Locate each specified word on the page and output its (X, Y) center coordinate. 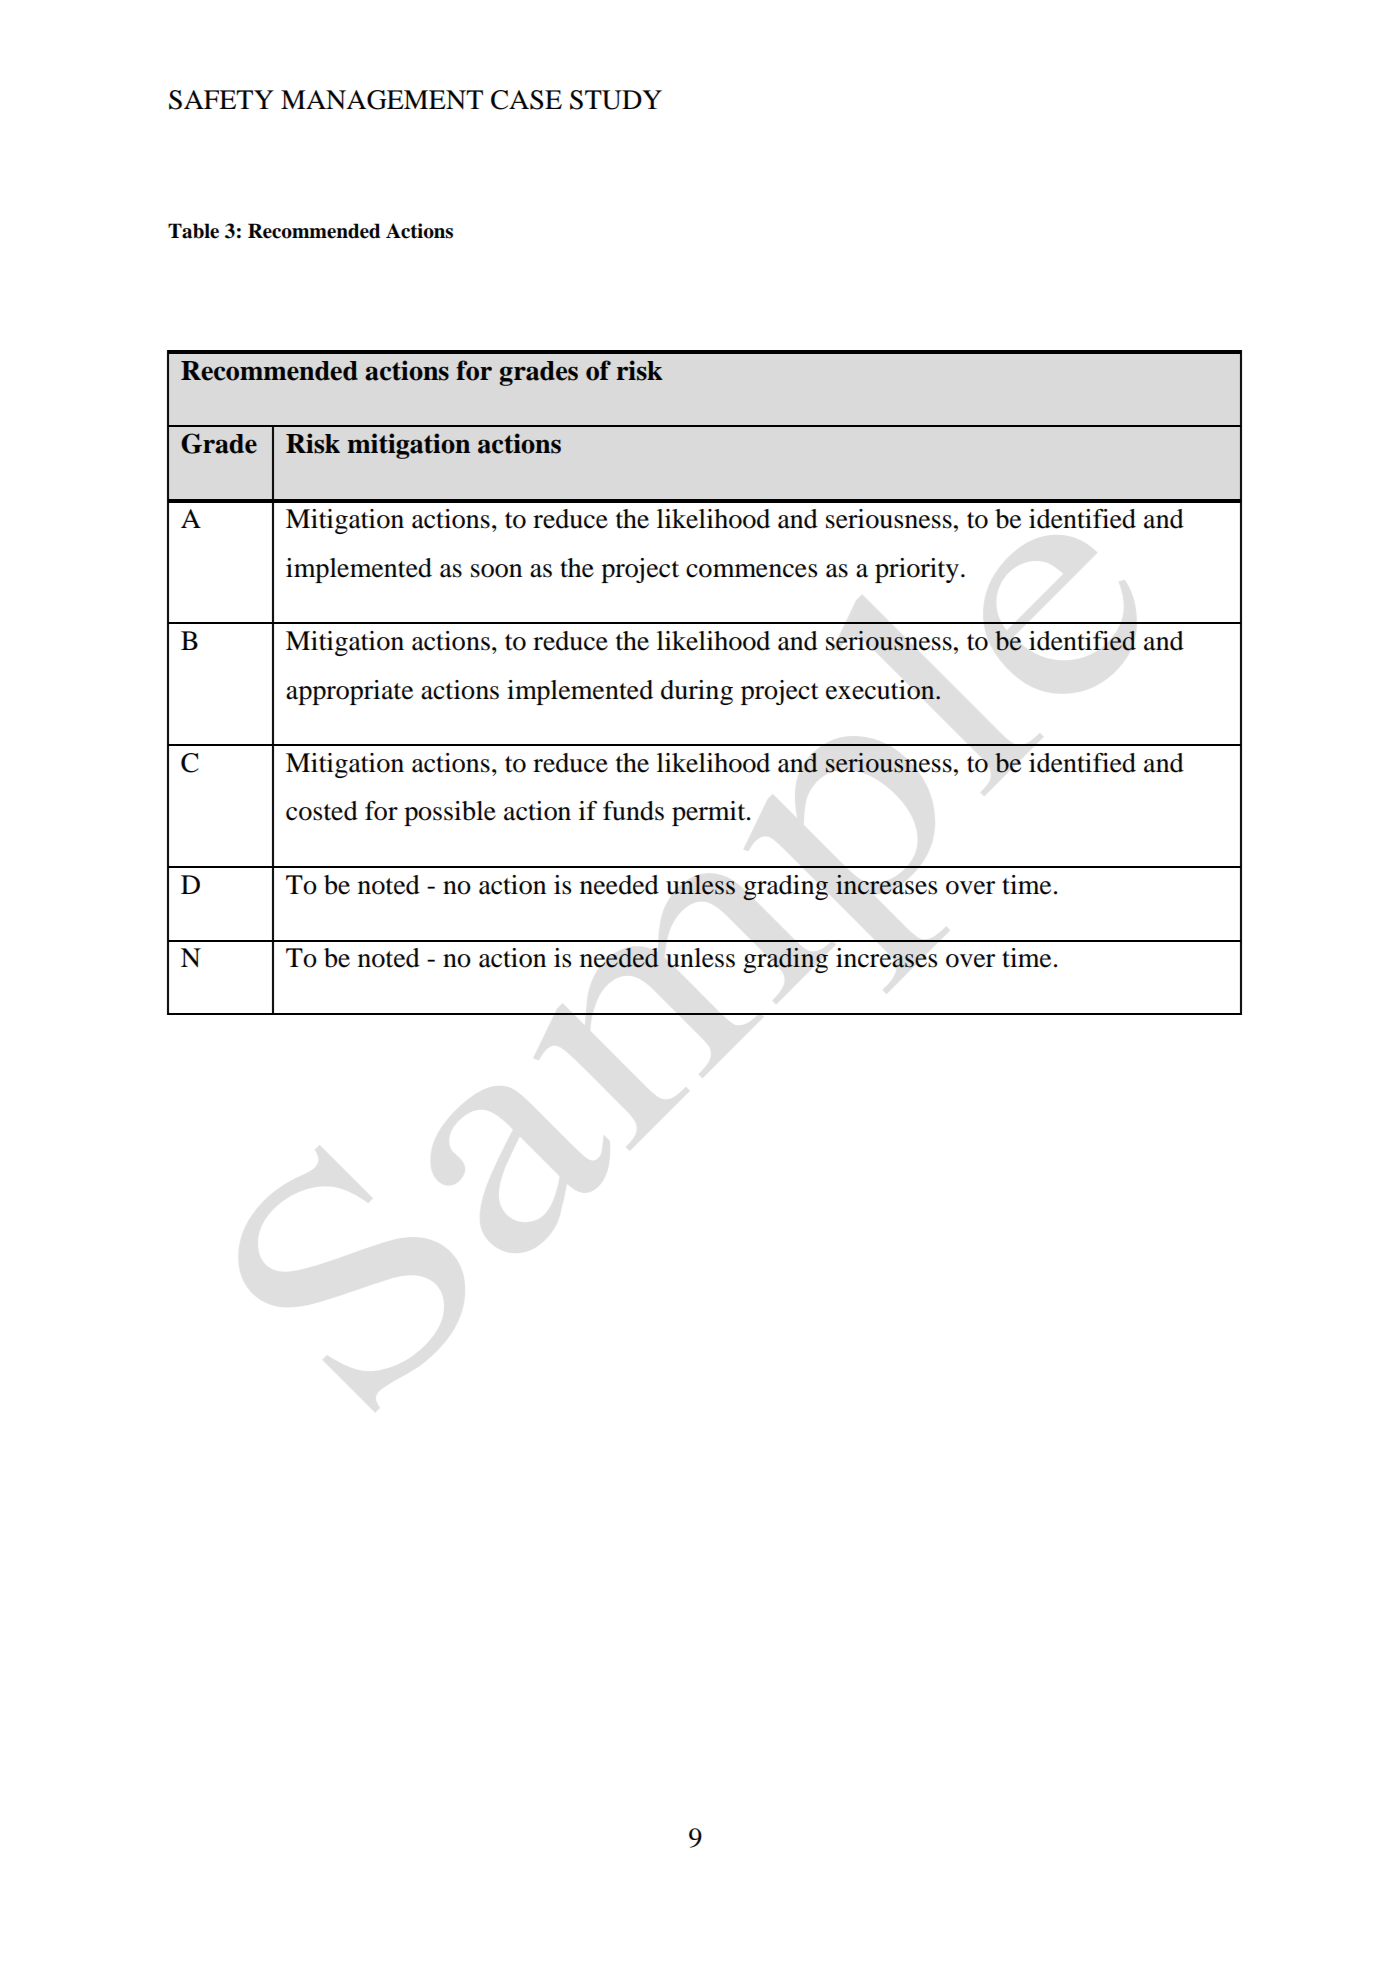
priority (917, 570)
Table (193, 231)
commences (751, 571)
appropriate (349, 692)
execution (881, 690)
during (697, 692)
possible (450, 813)
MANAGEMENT (382, 100)
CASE (526, 100)
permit (710, 813)
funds (633, 811)
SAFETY (221, 100)
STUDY (616, 100)
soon (496, 571)
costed (322, 811)
